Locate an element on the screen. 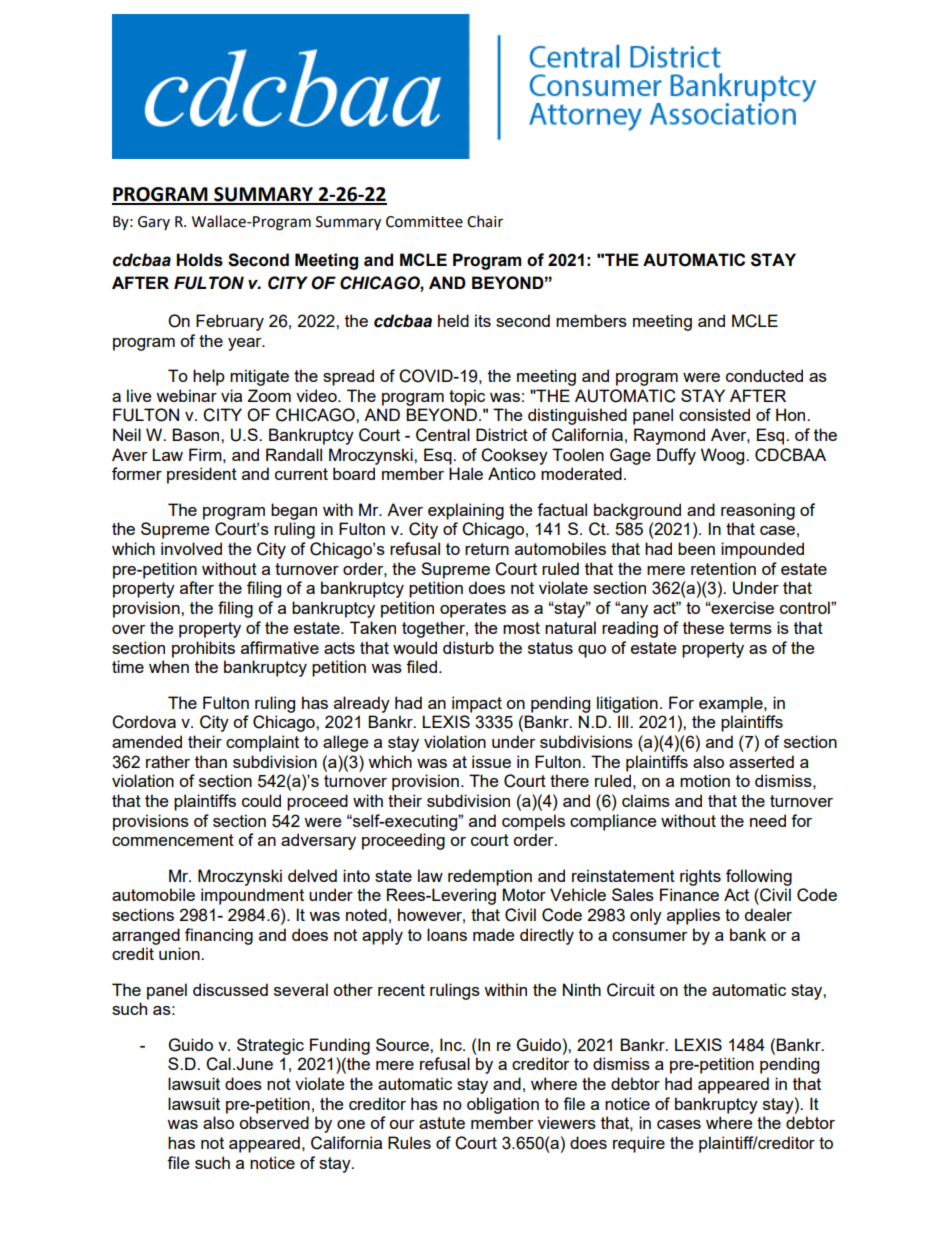 Image resolution: width=952 pixels, height=1233 pixels. Holds is located at coordinates (199, 260).
